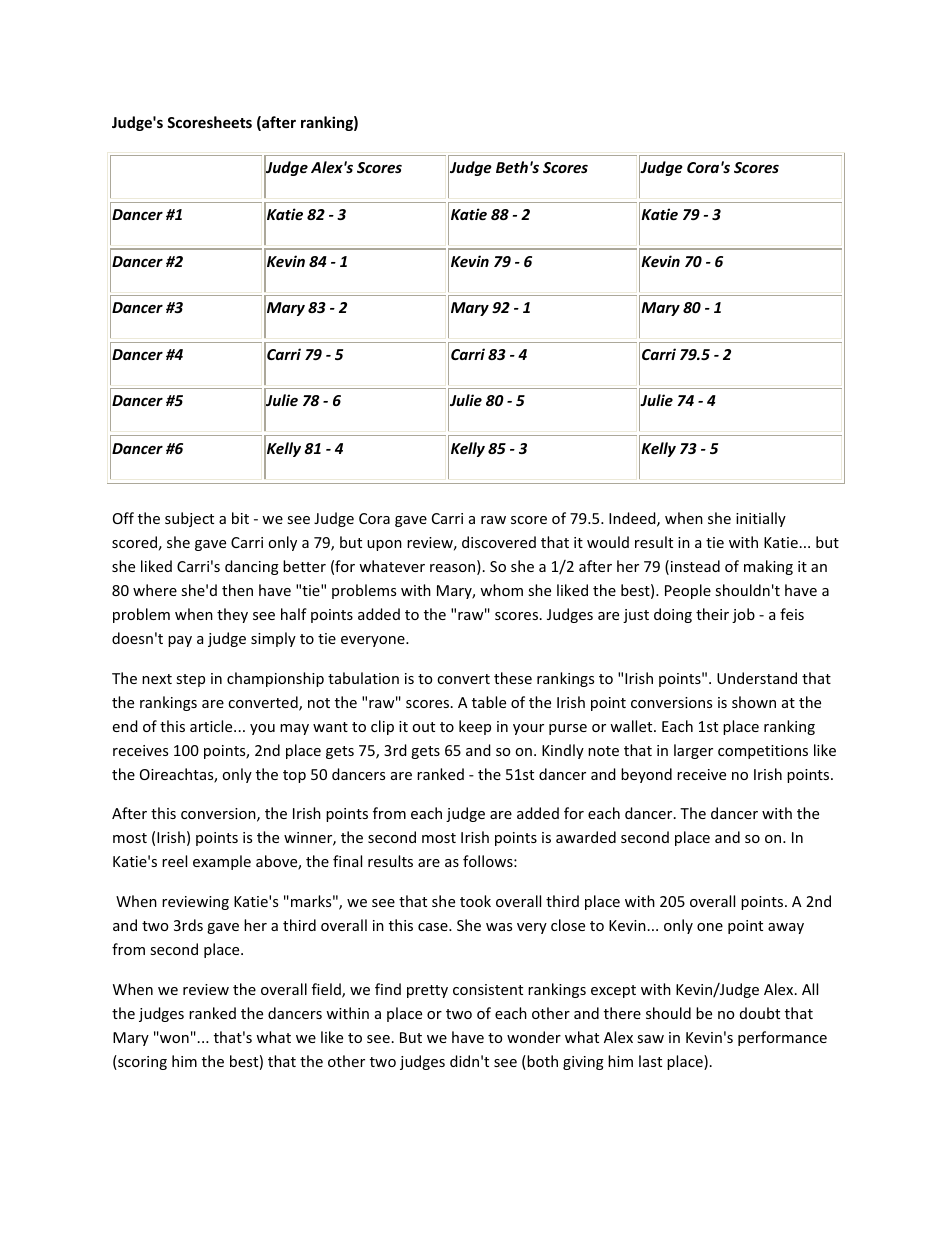 This screenshot has width=952, height=1233. What do you see at coordinates (190, 680) in the screenshot?
I see `step` at bounding box center [190, 680].
